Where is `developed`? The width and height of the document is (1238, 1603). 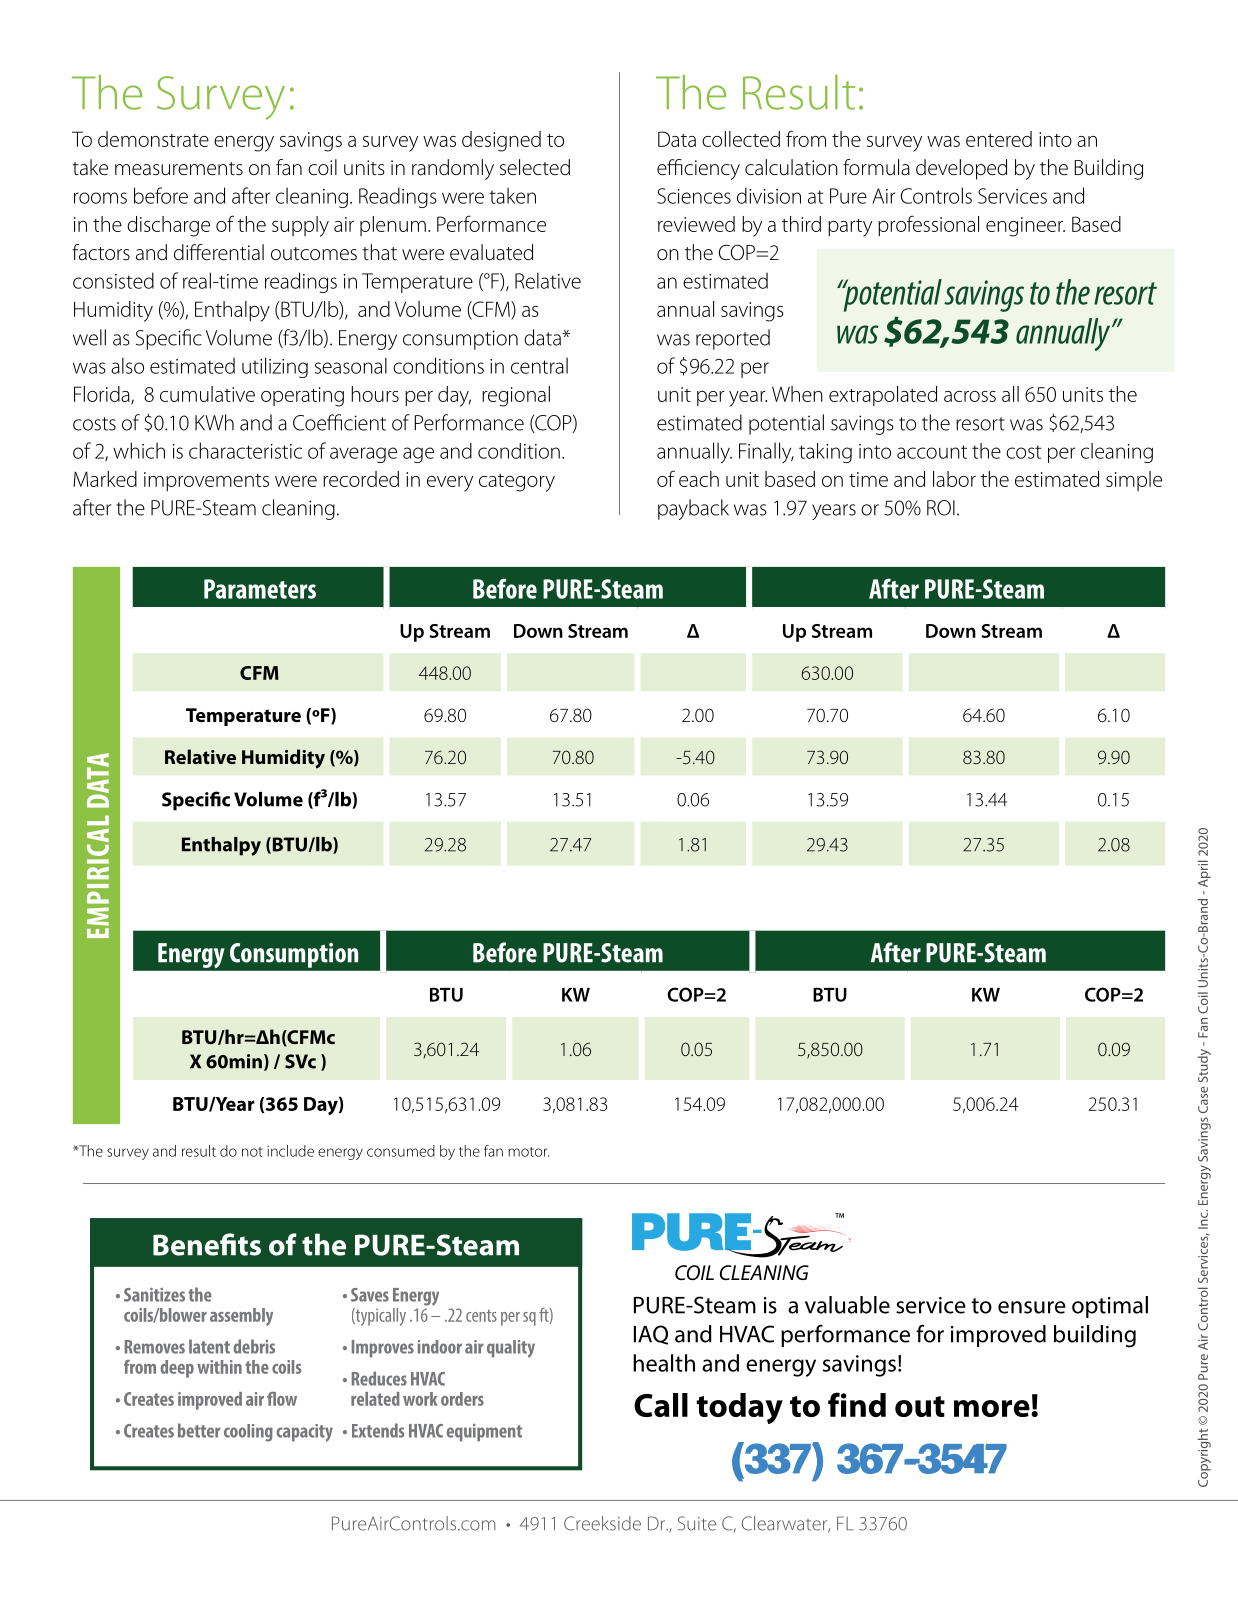
developed is located at coordinates (961, 169).
